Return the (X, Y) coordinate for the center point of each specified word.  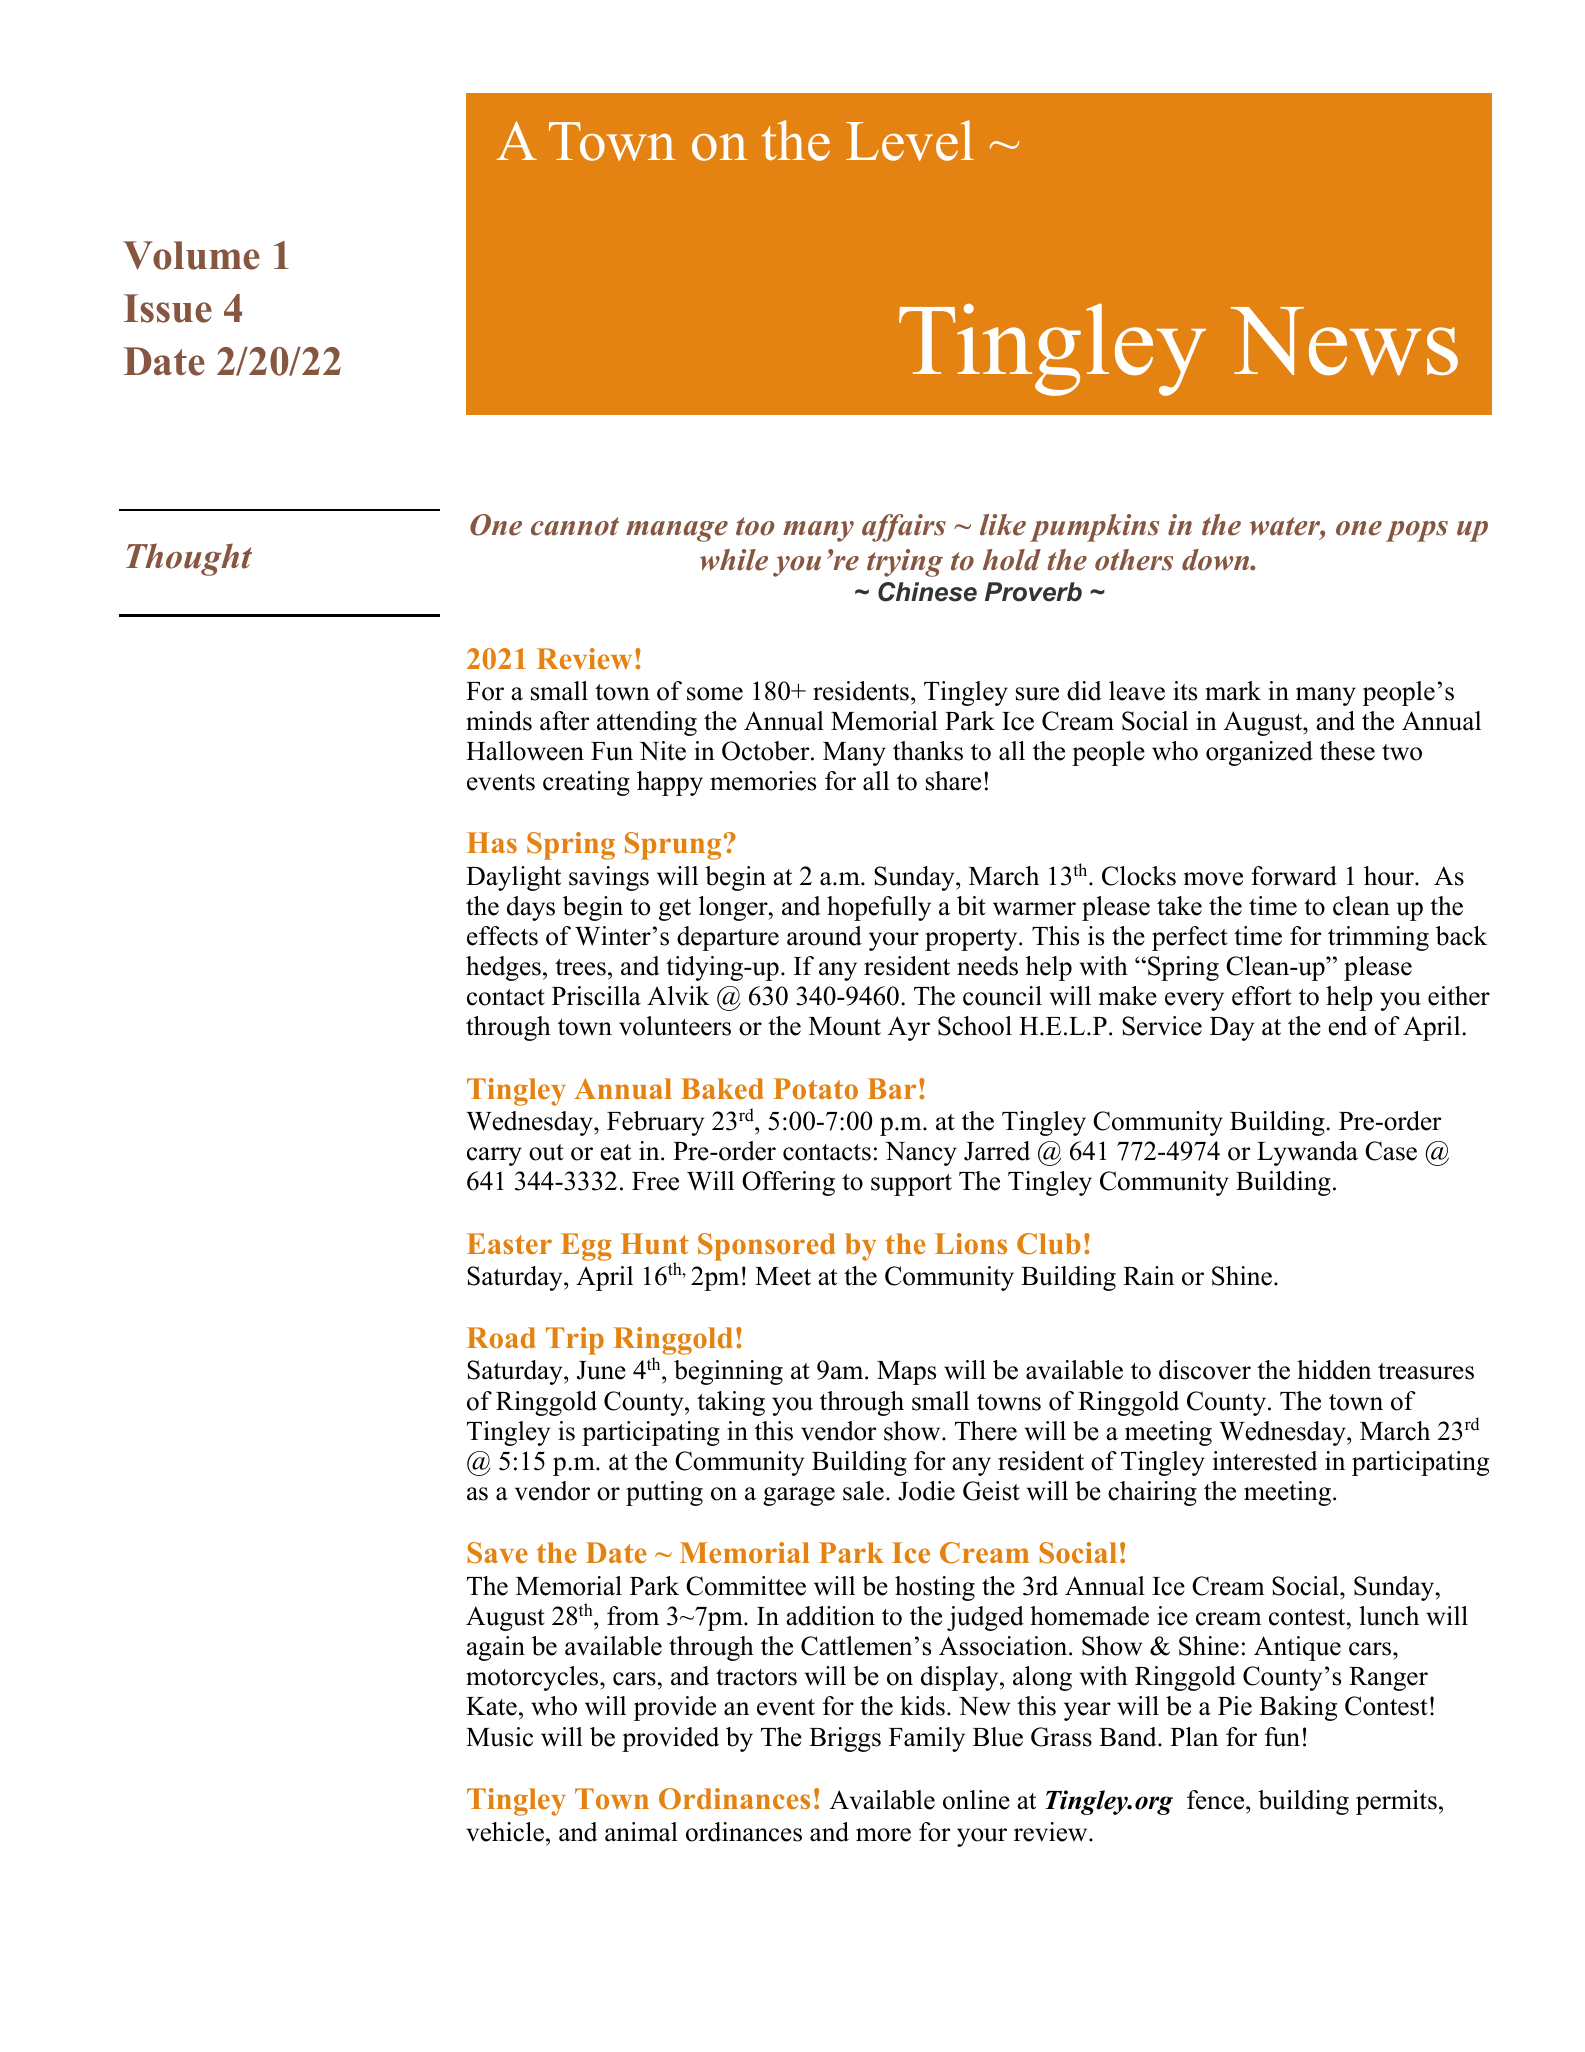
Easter (509, 1244)
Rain (1148, 1275)
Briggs (845, 1739)
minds (499, 721)
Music (499, 1737)
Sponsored (766, 1247)
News (1344, 341)
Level (910, 140)
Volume (191, 255)
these (1347, 751)
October (767, 751)
